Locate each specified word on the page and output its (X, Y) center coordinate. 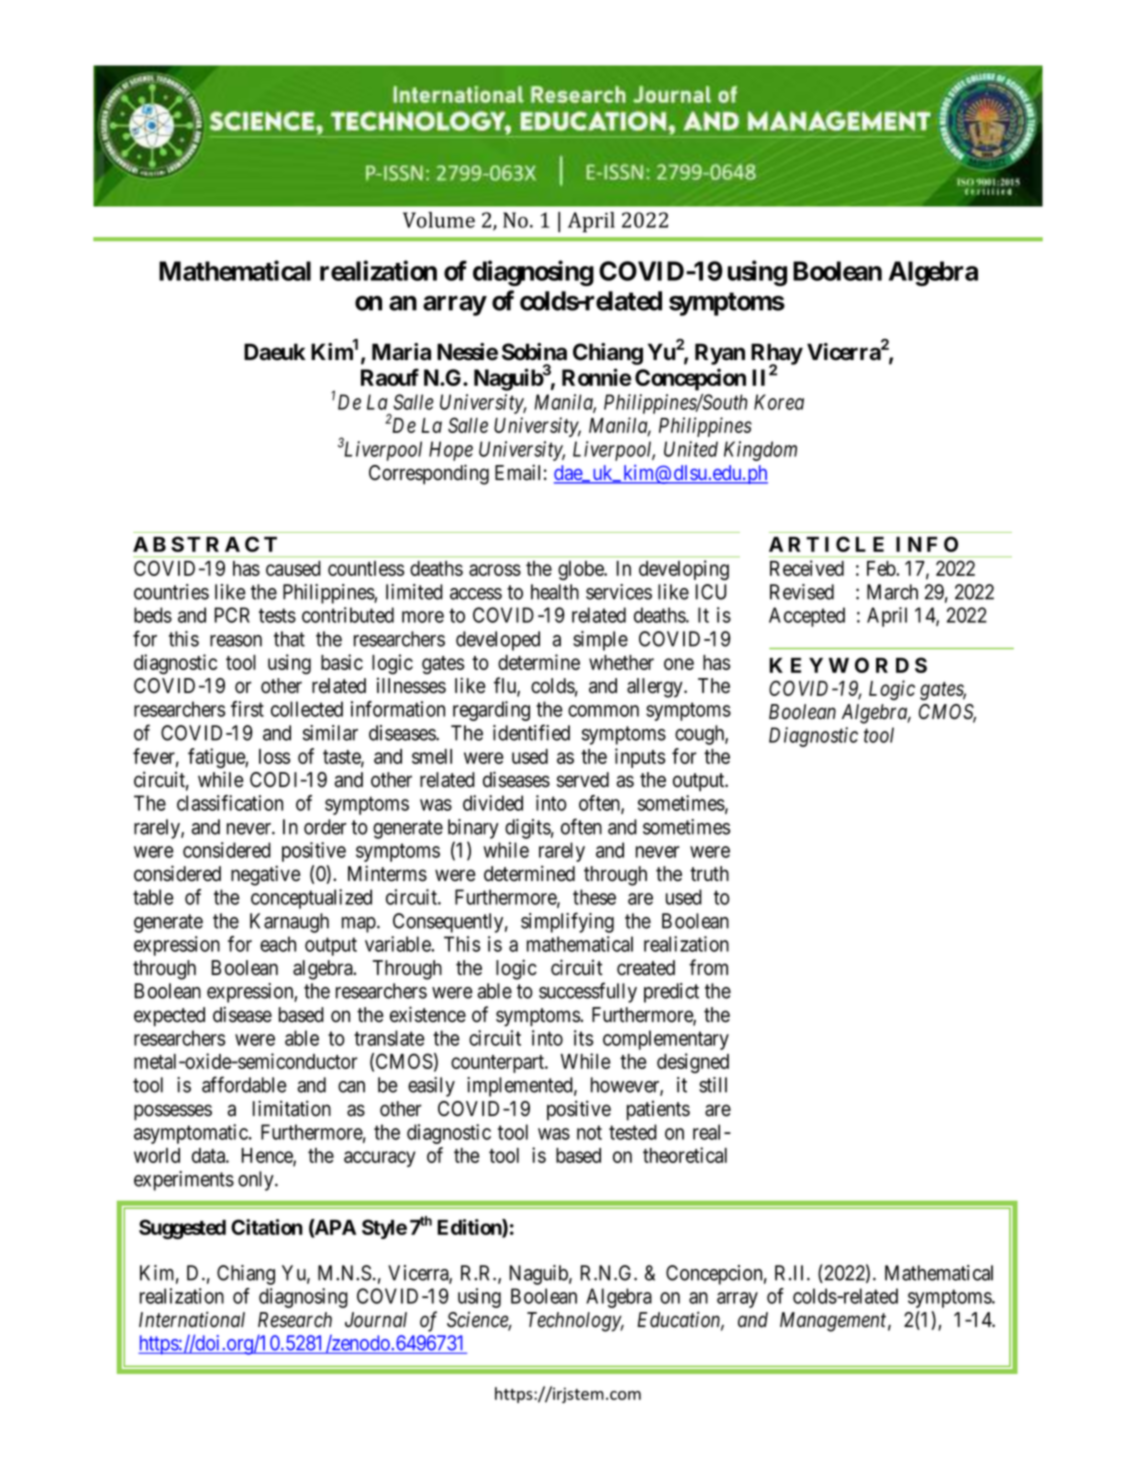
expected (169, 1017)
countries (171, 592)
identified (531, 732)
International (192, 1319)
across (495, 570)
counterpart (499, 1064)
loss (274, 756)
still (713, 1085)
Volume (439, 220)
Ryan (720, 354)
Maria (401, 352)
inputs (640, 758)
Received (807, 568)
